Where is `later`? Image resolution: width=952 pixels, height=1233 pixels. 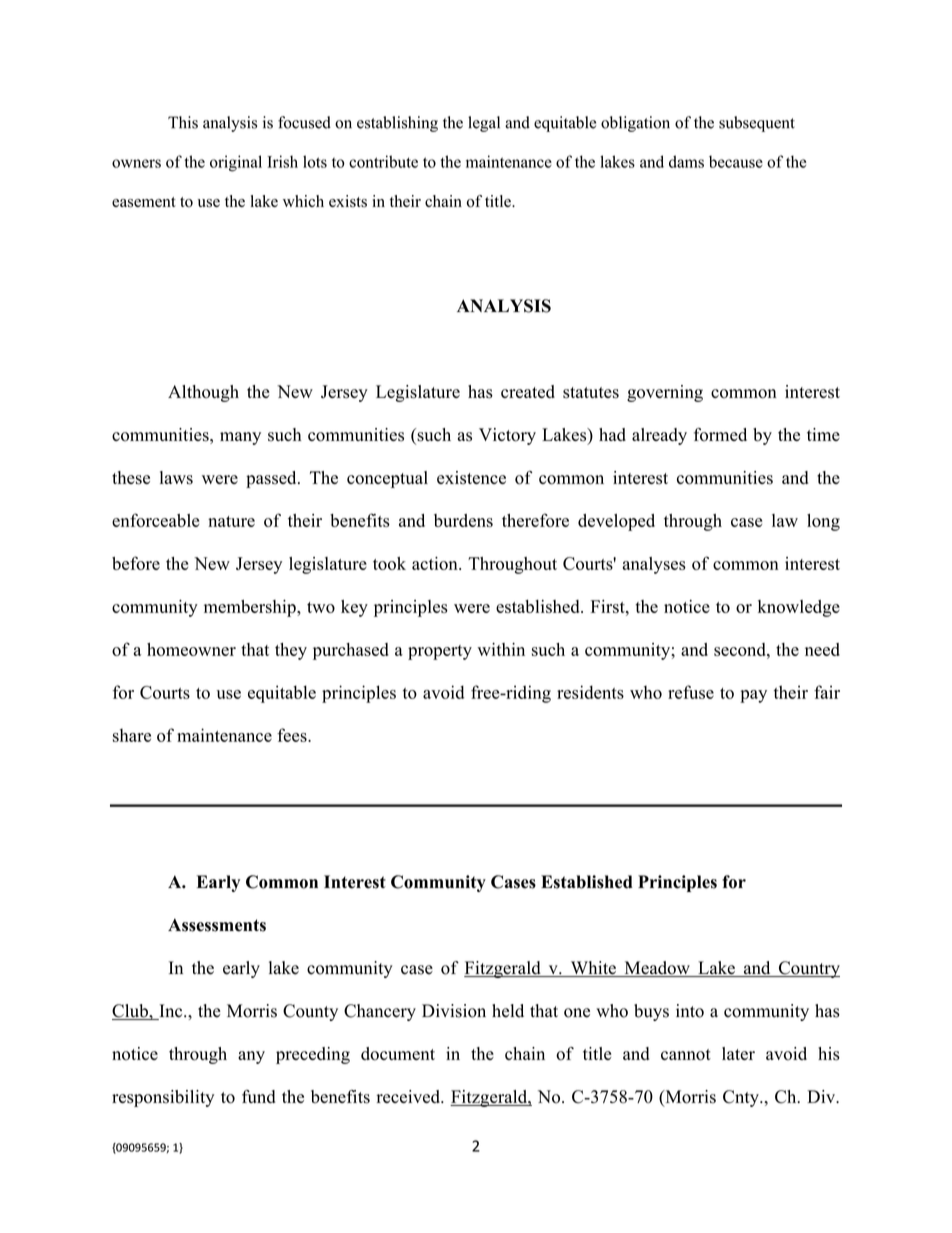
later is located at coordinates (738, 1053).
